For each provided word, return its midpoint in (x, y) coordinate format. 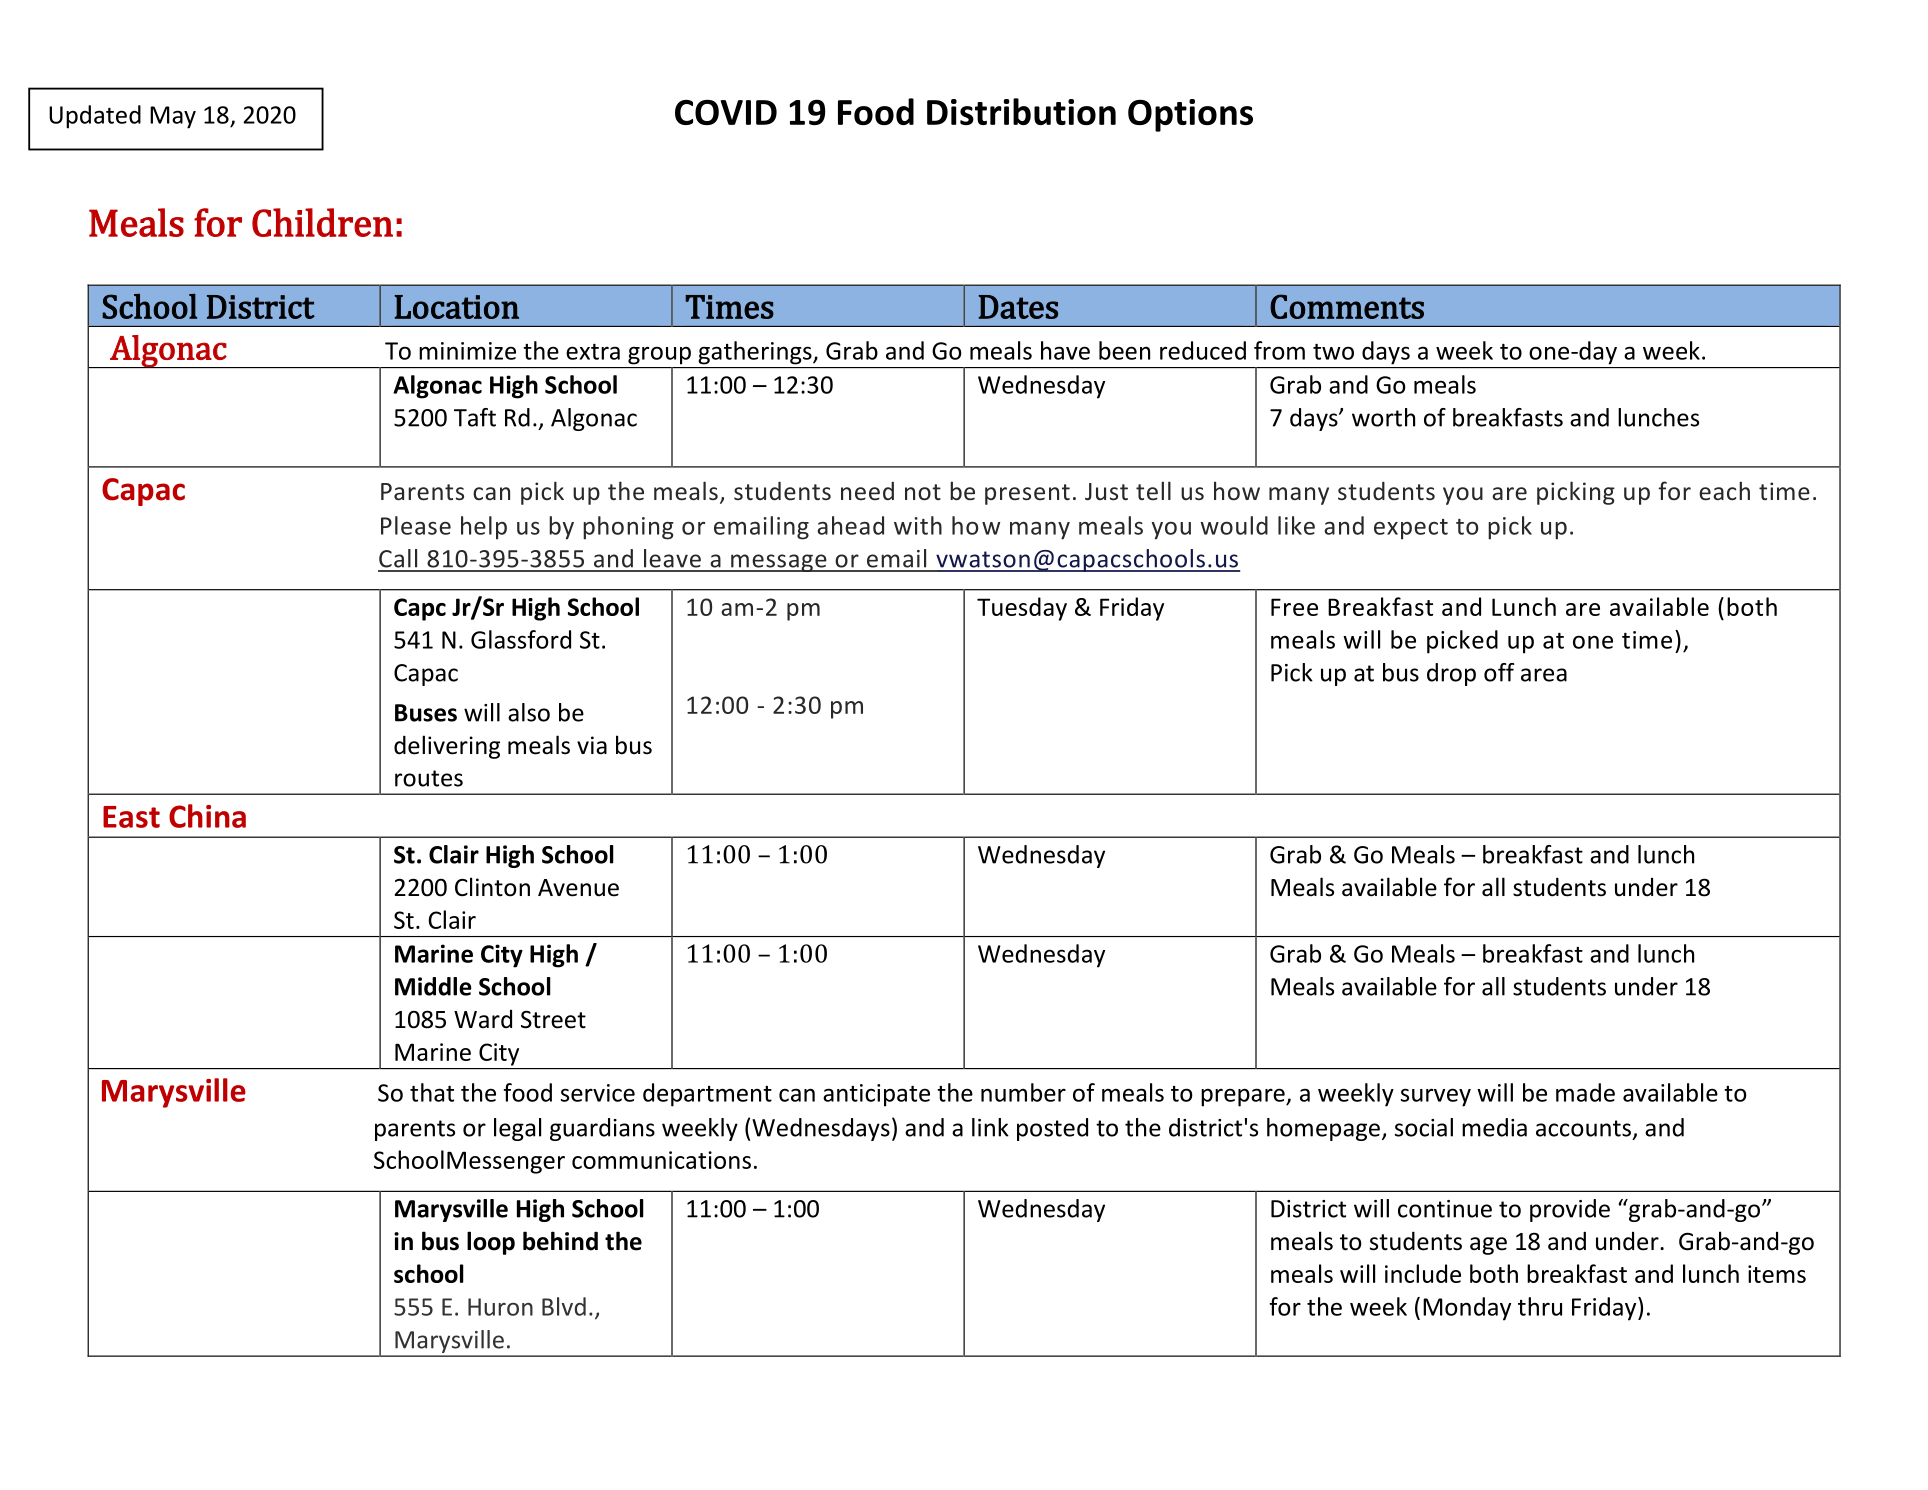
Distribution (1021, 111)
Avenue (578, 888)
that (432, 1092)
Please (416, 525)
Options (1190, 115)
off (1499, 672)
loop (491, 1243)
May (173, 117)
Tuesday (1022, 609)
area (1544, 675)
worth (1383, 417)
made (1585, 1092)
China (207, 816)
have (1065, 350)
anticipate (876, 1095)
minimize (467, 351)
